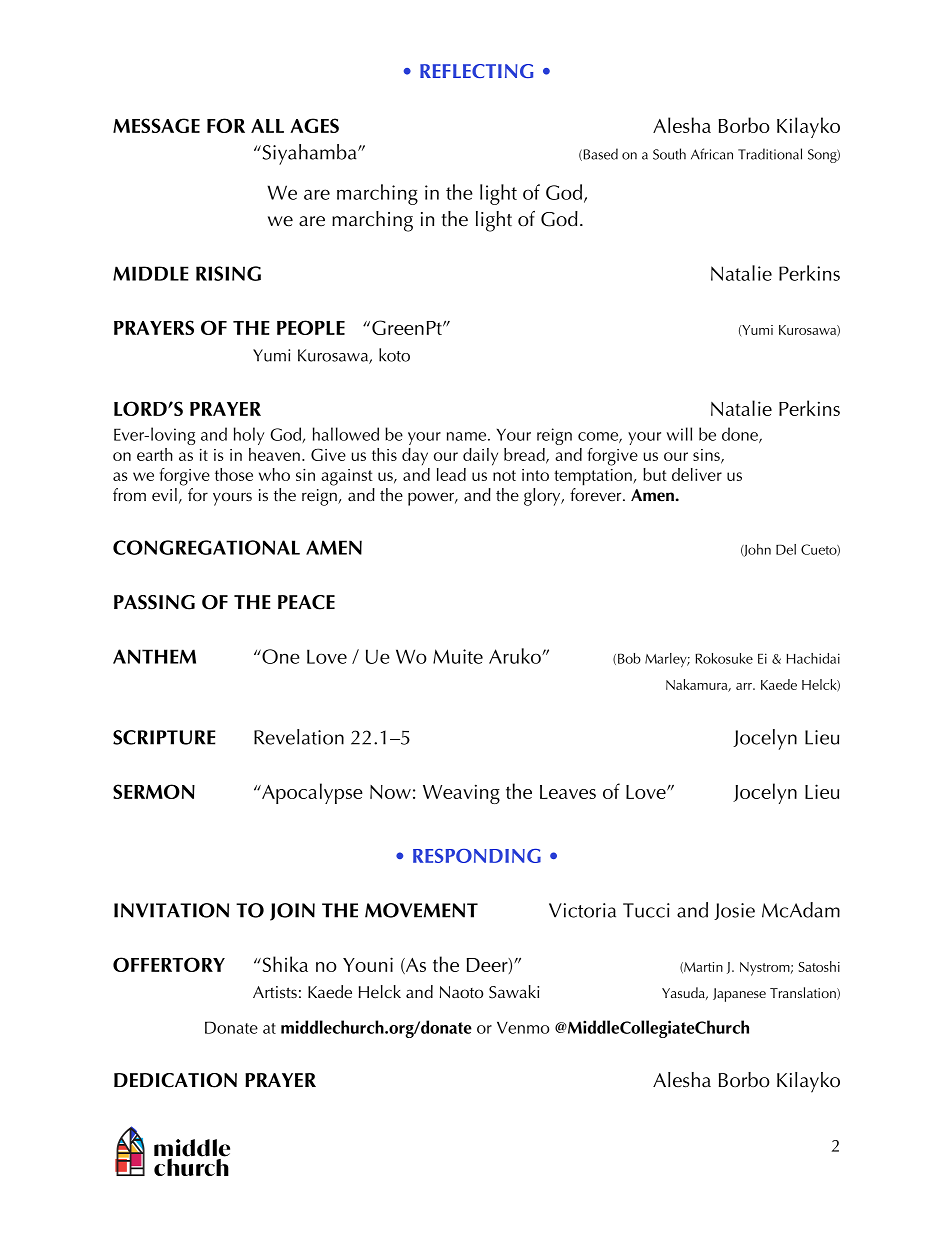 Image resolution: width=952 pixels, height=1233 pixels. Describe the element at coordinates (206, 547) in the screenshot. I see `CONGREGATIONAL` at that location.
